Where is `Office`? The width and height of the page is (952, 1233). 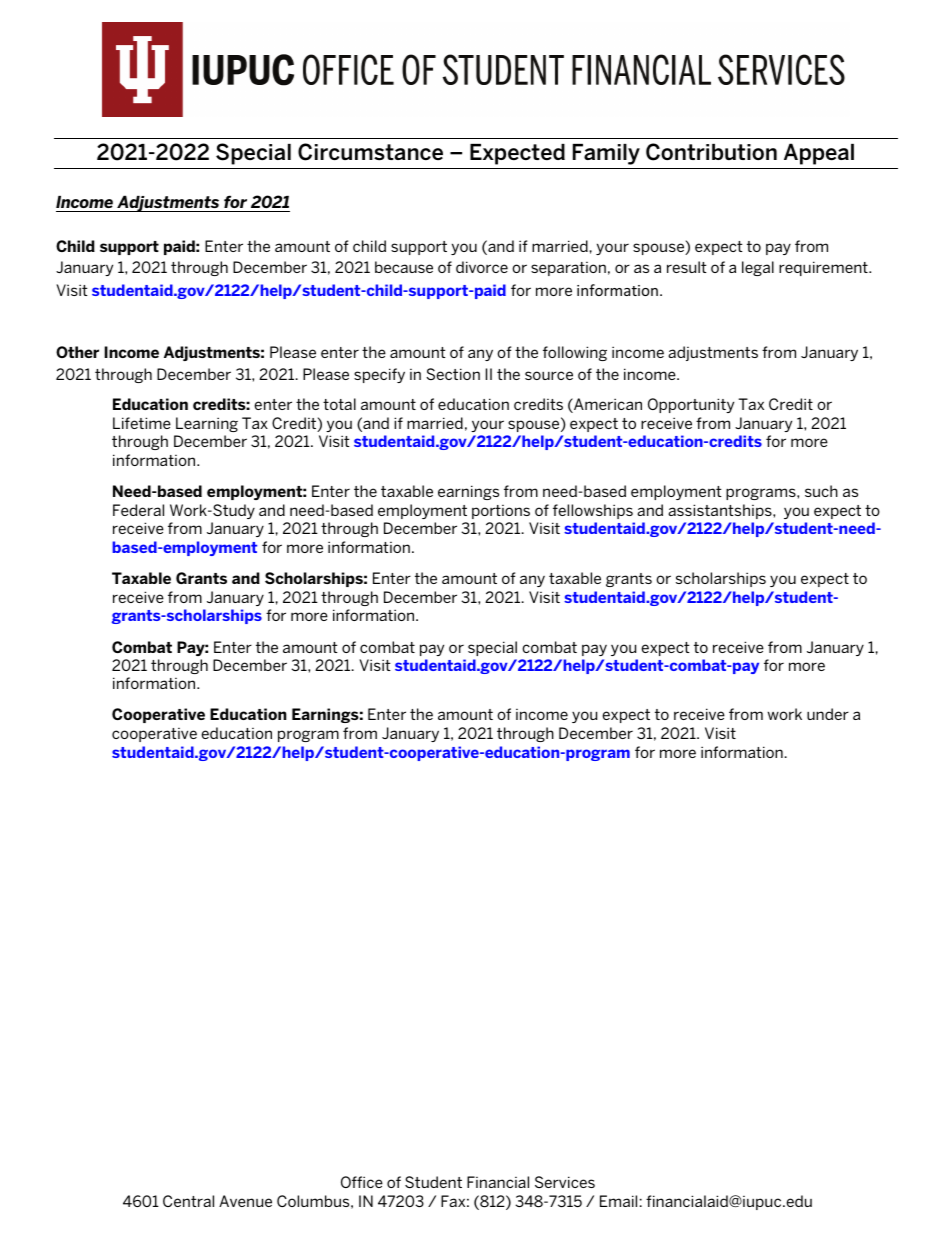
Office is located at coordinates (362, 1182).
